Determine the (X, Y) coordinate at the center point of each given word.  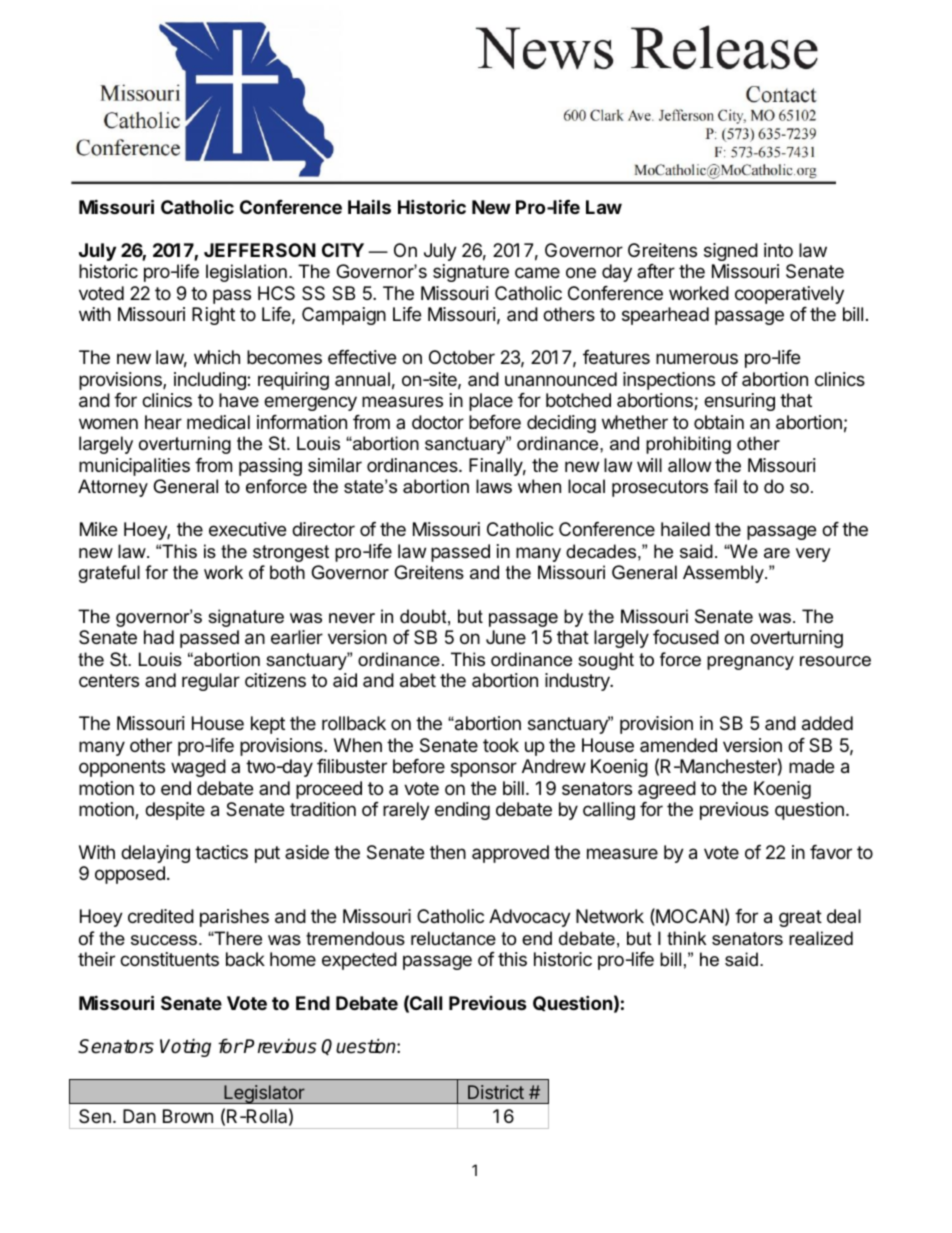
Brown (188, 1116)
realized (821, 938)
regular (211, 682)
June (506, 637)
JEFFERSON (260, 250)
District (496, 1092)
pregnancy (750, 663)
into (778, 250)
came (537, 272)
